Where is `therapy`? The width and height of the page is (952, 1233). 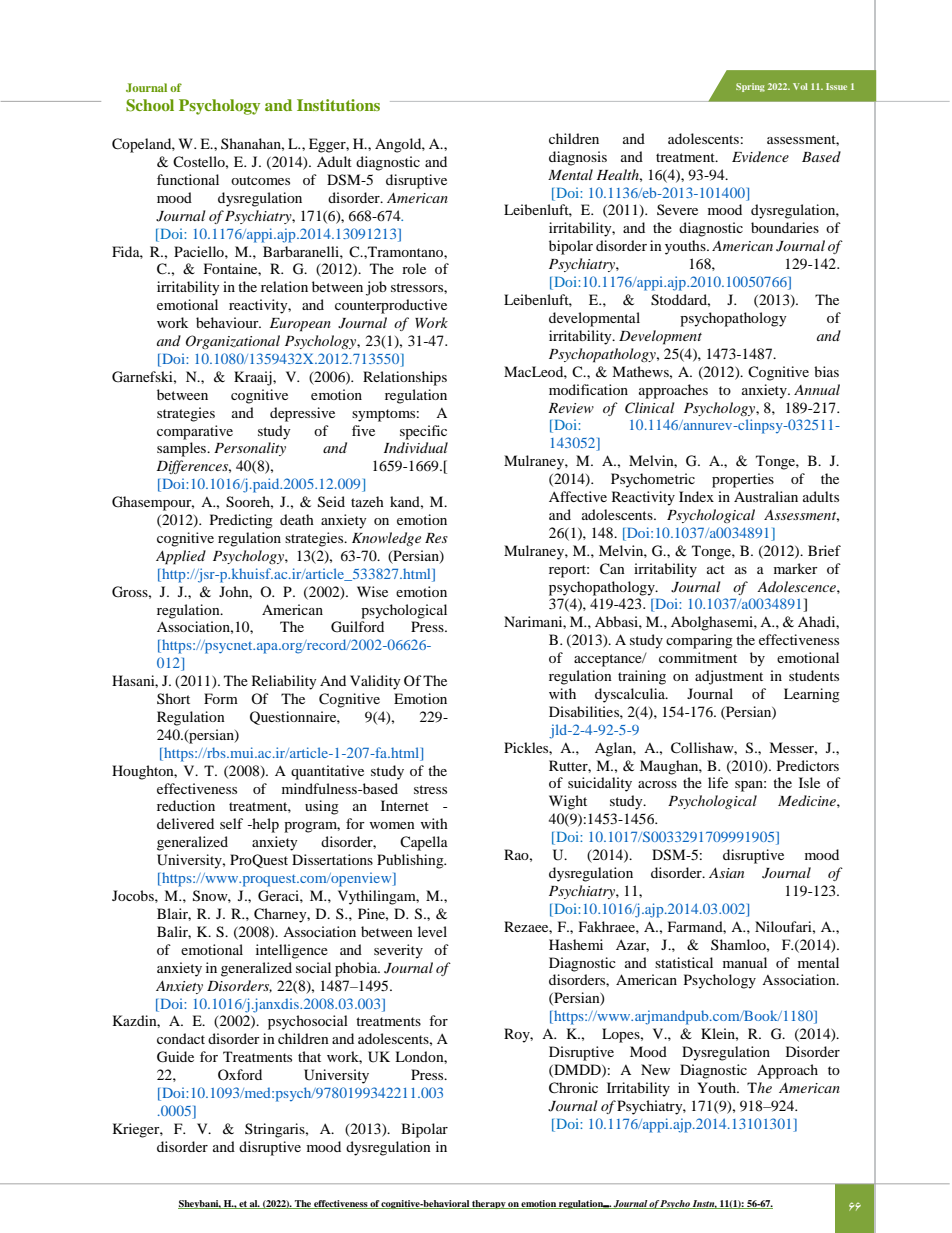 therapy is located at coordinates (489, 1204).
